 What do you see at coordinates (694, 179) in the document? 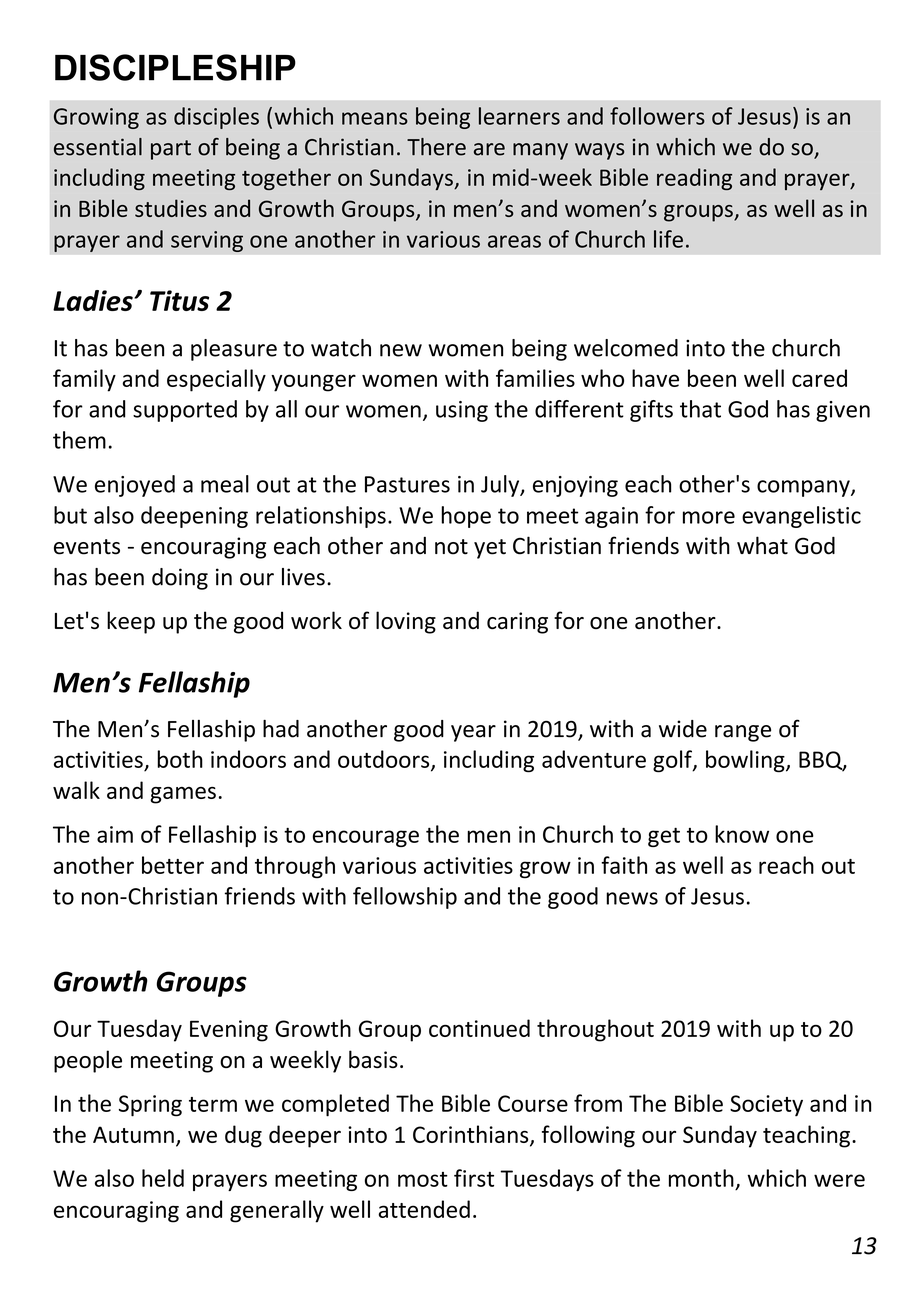
I see `reading` at bounding box center [694, 179].
